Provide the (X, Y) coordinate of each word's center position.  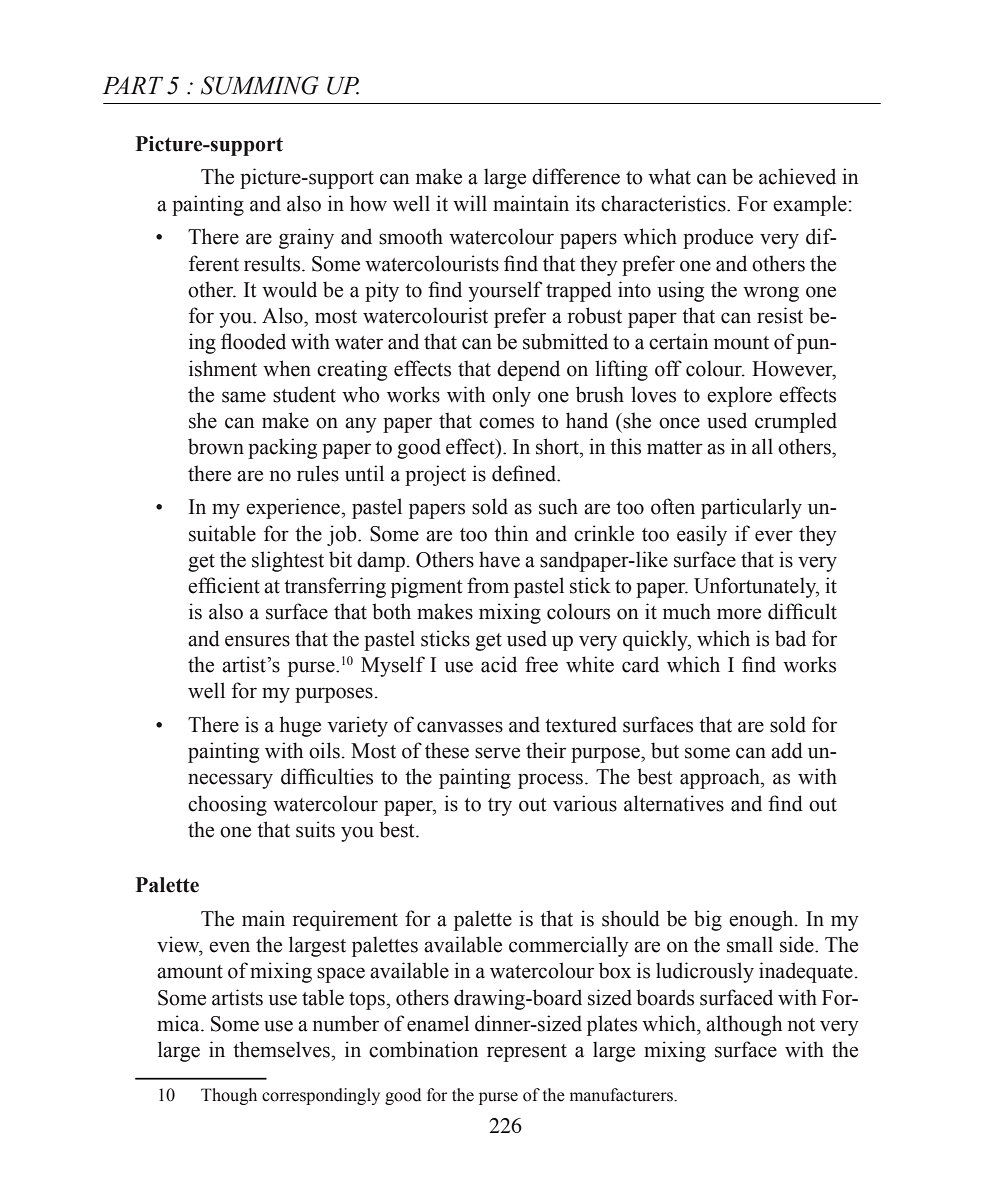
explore (739, 396)
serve (497, 753)
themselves (281, 1049)
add (787, 750)
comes (506, 423)
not (801, 1025)
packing (282, 448)
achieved (797, 176)
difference (576, 176)
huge (300, 726)
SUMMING (260, 85)
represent (527, 1053)
